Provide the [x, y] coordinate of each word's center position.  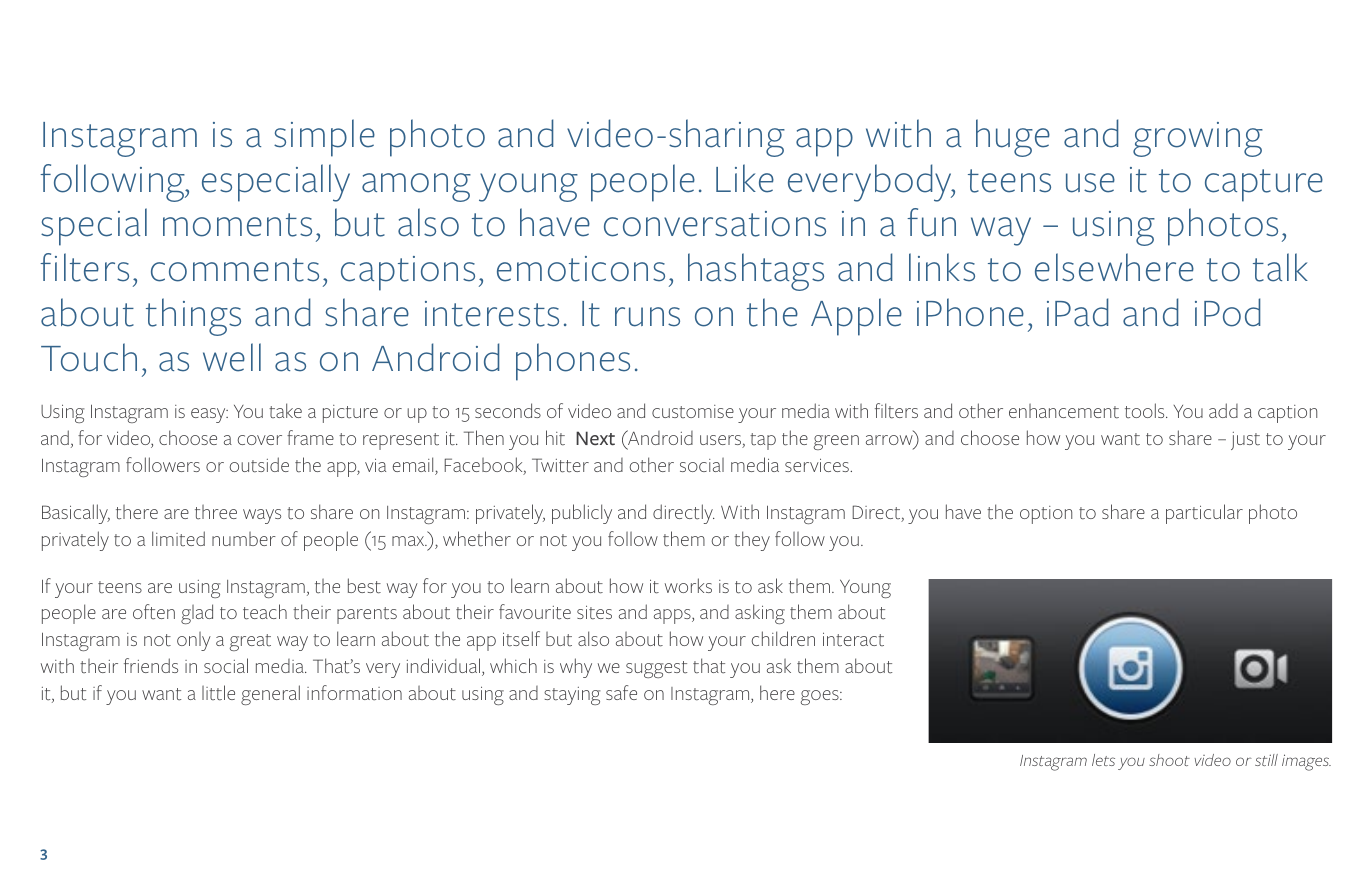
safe [621, 692]
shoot [1169, 760]
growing [1198, 139]
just [1245, 441]
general [270, 695]
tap [763, 441]
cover [260, 440]
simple [324, 138]
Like [745, 178]
